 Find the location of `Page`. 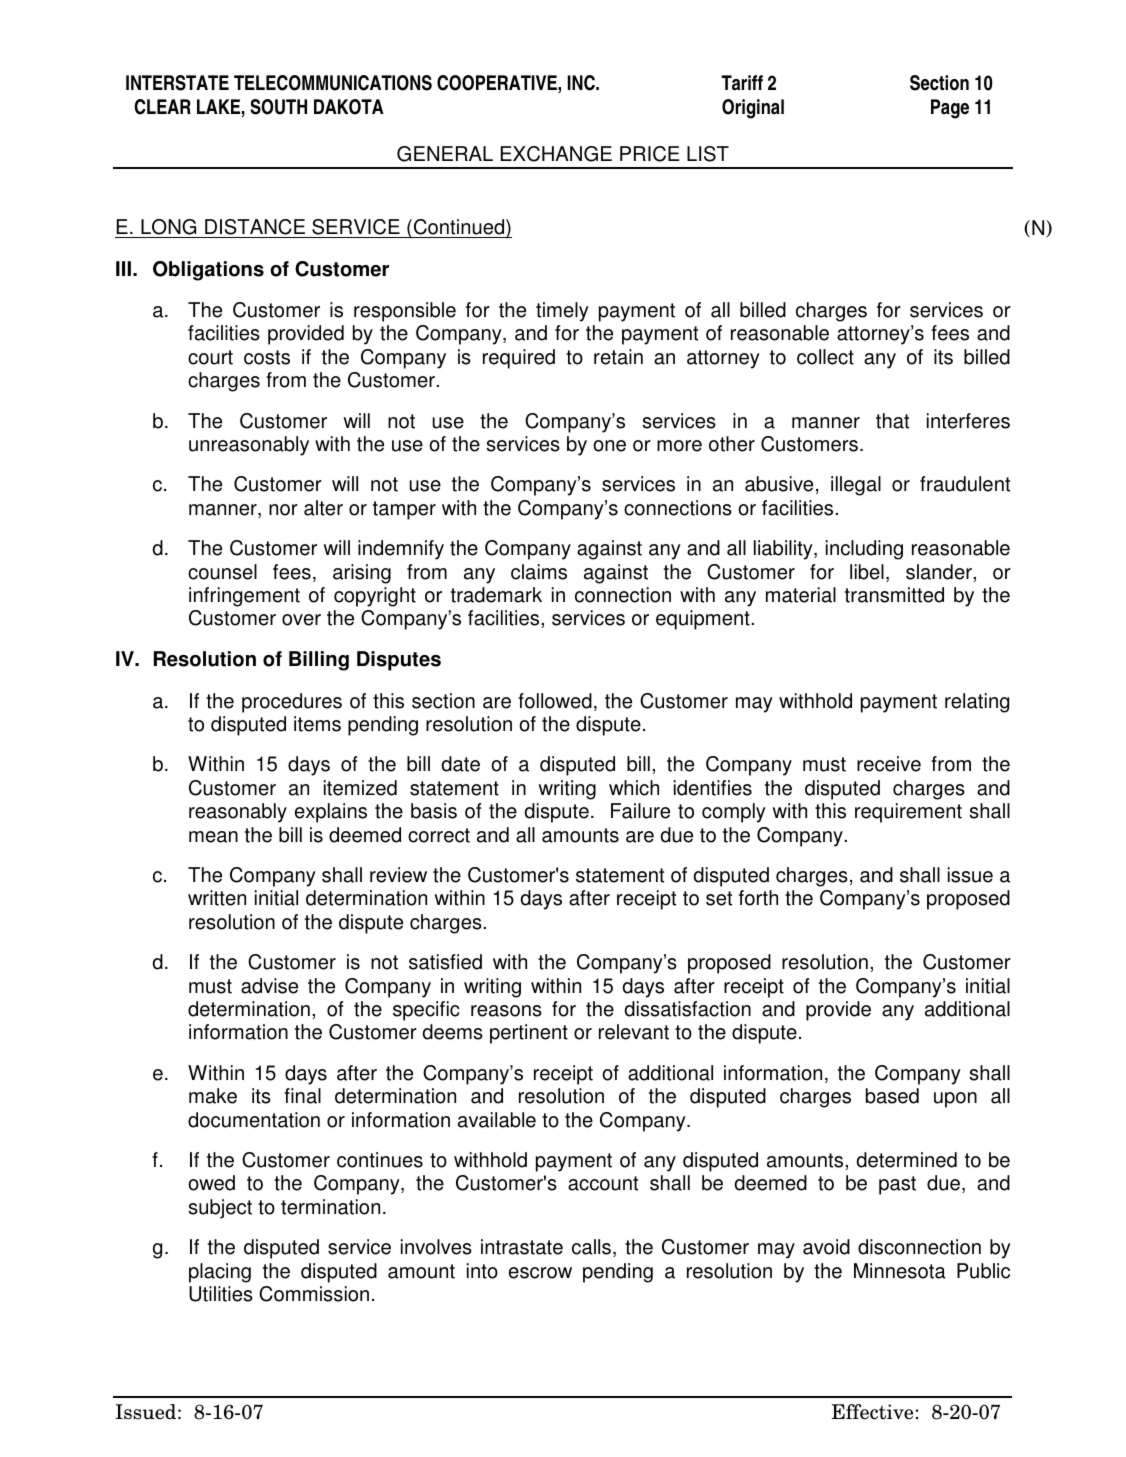

Page is located at coordinates (950, 109).
